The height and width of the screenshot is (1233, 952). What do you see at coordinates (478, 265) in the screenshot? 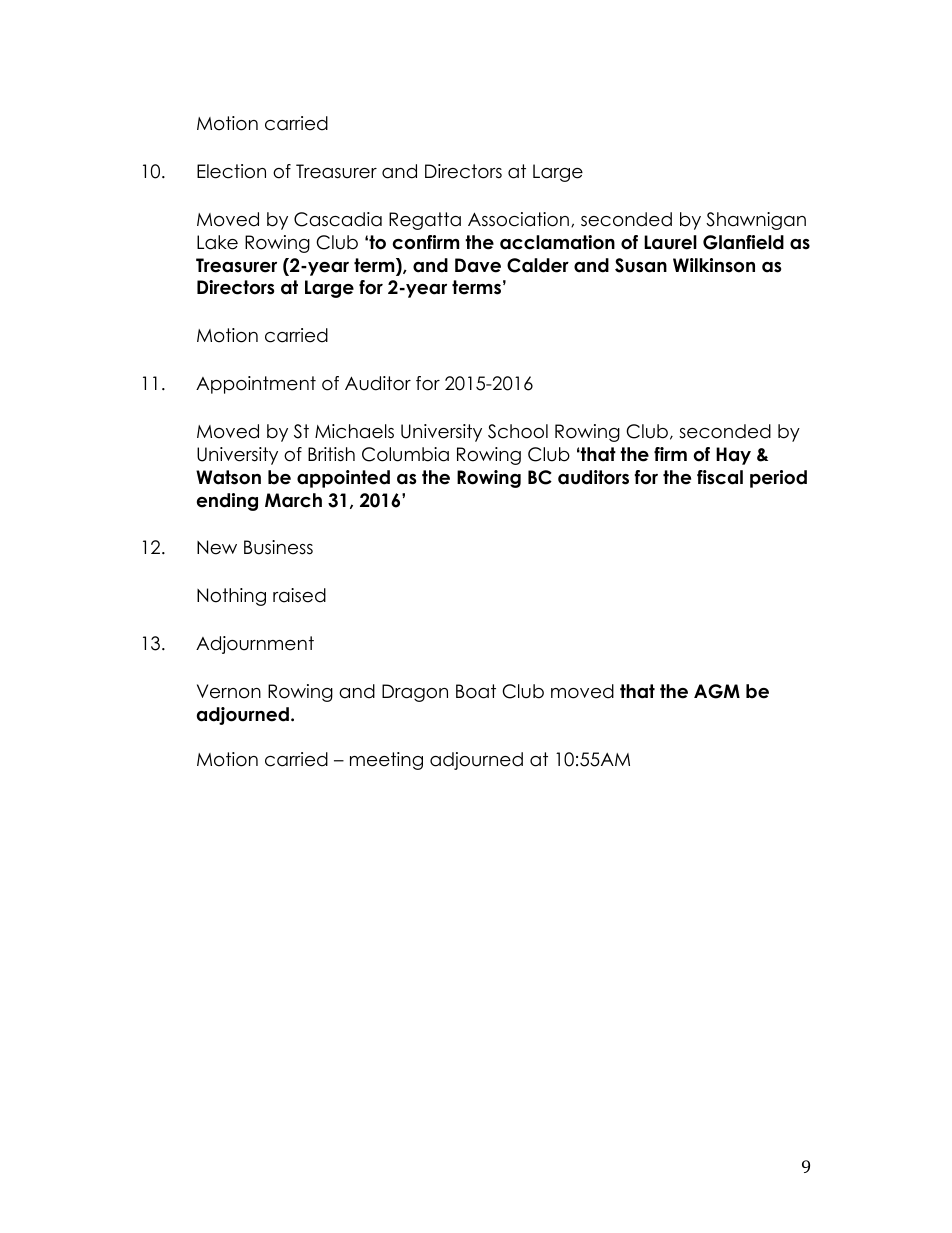
I see `Dave` at bounding box center [478, 265].
